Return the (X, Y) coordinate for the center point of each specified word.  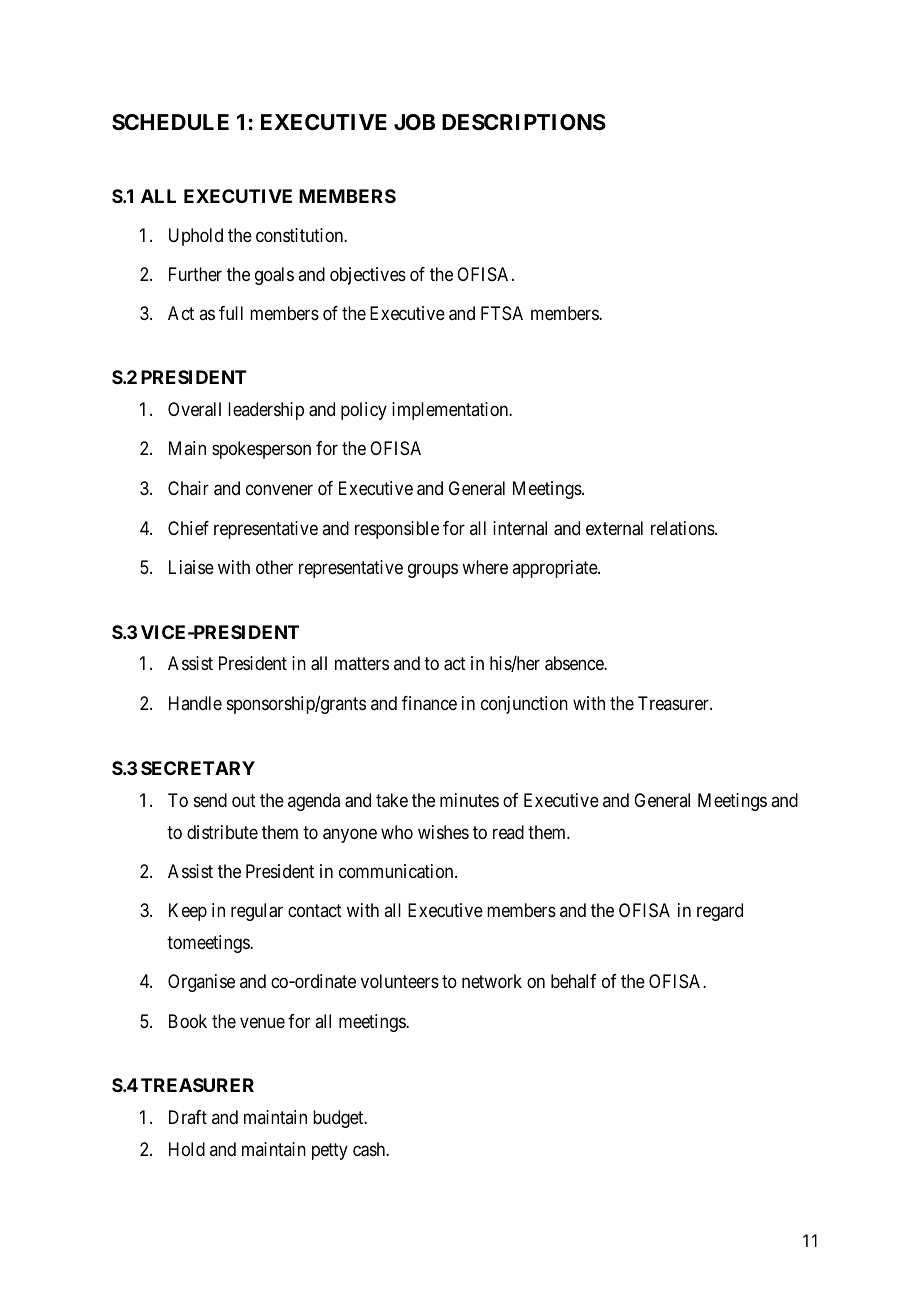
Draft (188, 1117)
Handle (195, 703)
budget (339, 1119)
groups (433, 571)
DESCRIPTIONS (524, 122)
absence (575, 663)
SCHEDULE (170, 122)
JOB (414, 122)
